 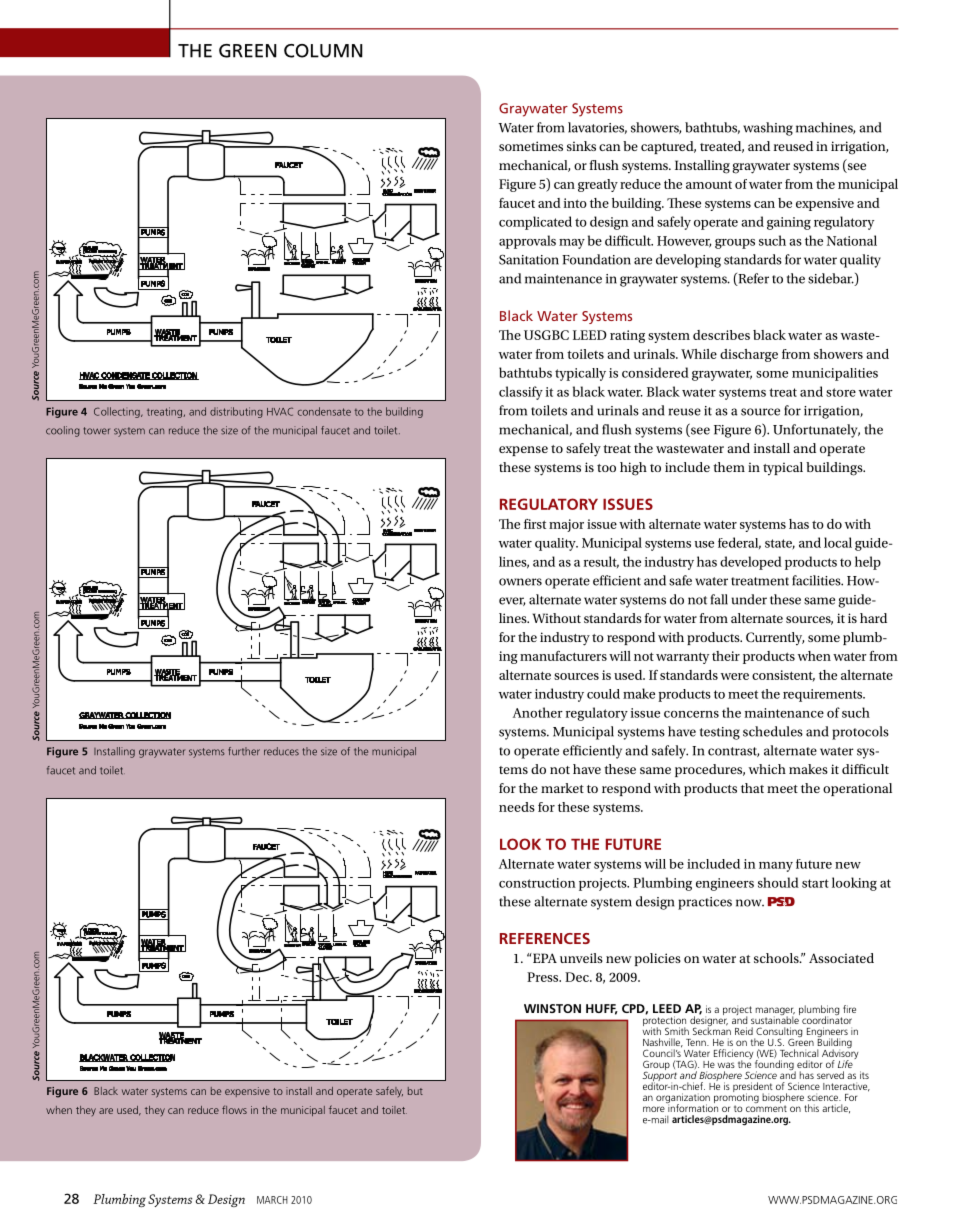 What do you see at coordinates (581, 146) in the screenshot?
I see `sinks` at bounding box center [581, 146].
